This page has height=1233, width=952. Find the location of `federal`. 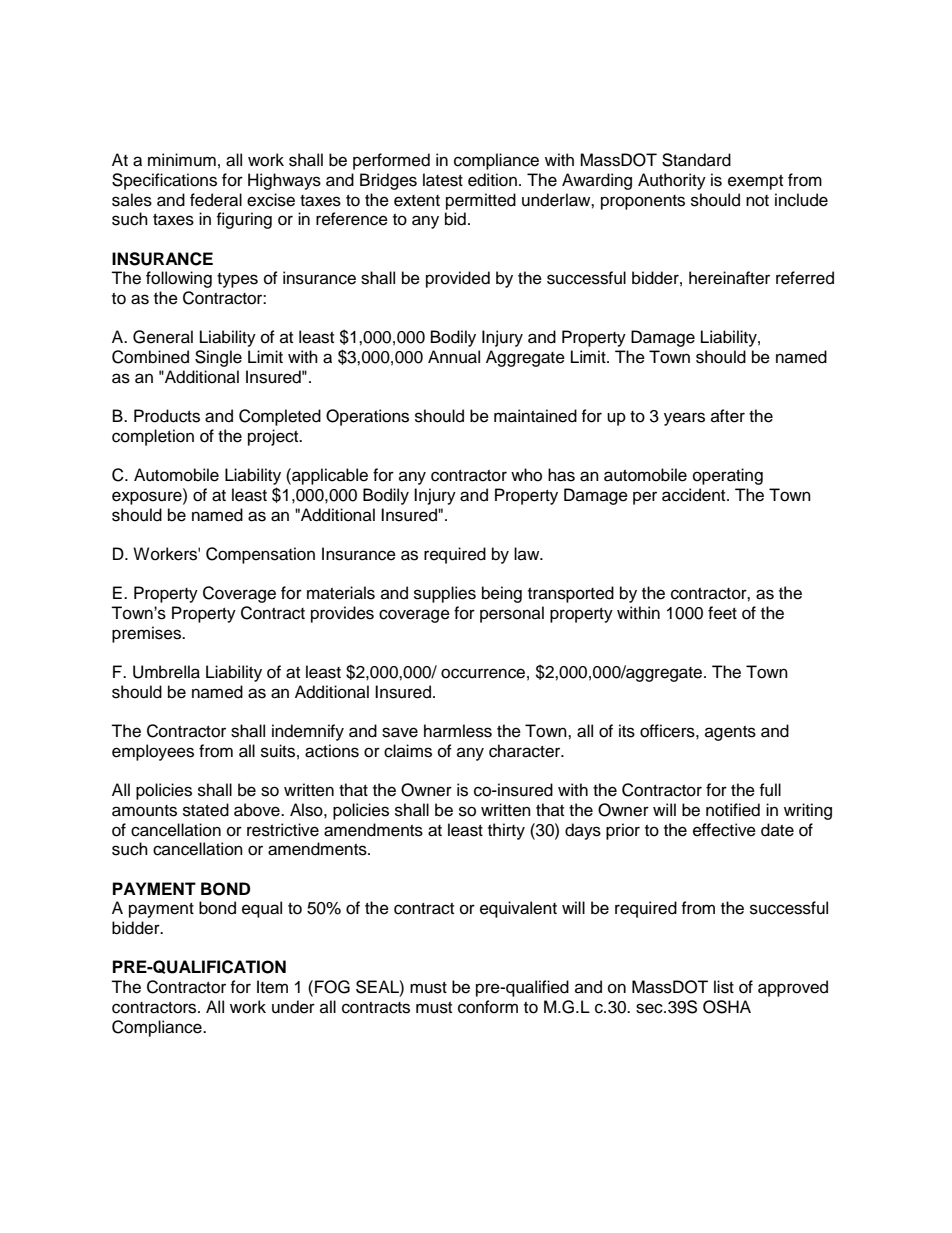

federal is located at coordinates (216, 200).
